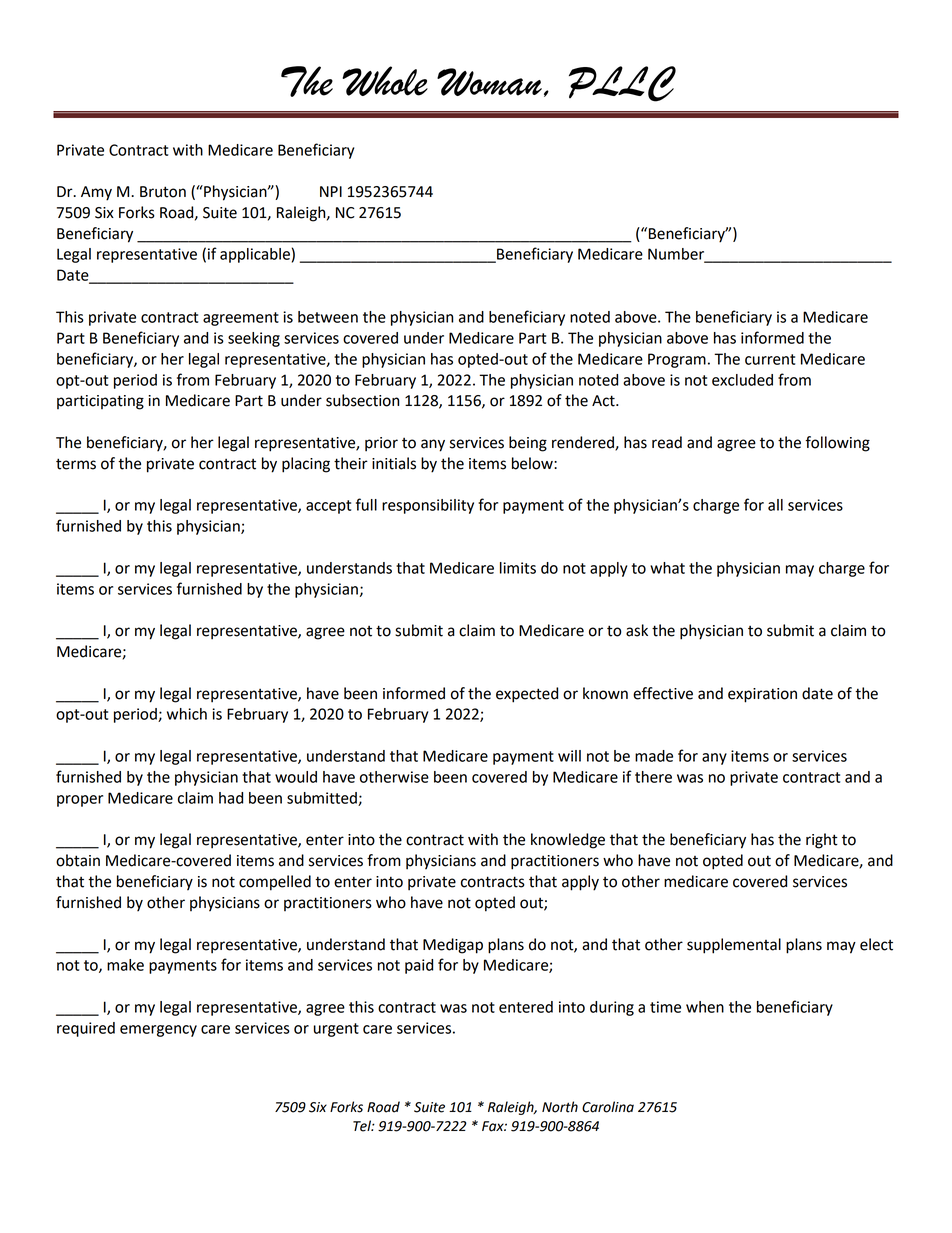  What do you see at coordinates (518, 568) in the image?
I see `limits` at bounding box center [518, 568].
